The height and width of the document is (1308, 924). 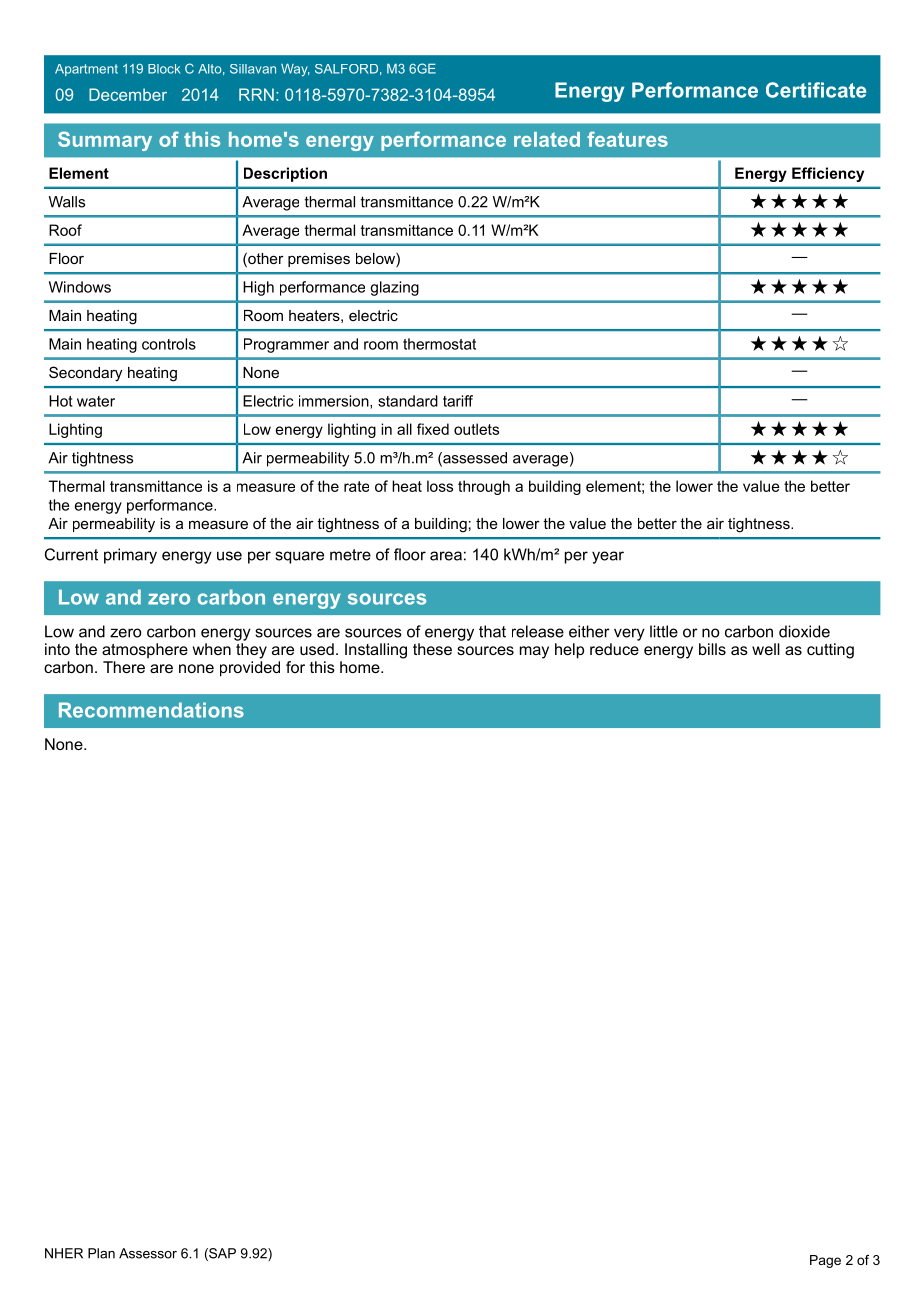 What do you see at coordinates (101, 1253) in the document?
I see `Plan` at bounding box center [101, 1253].
